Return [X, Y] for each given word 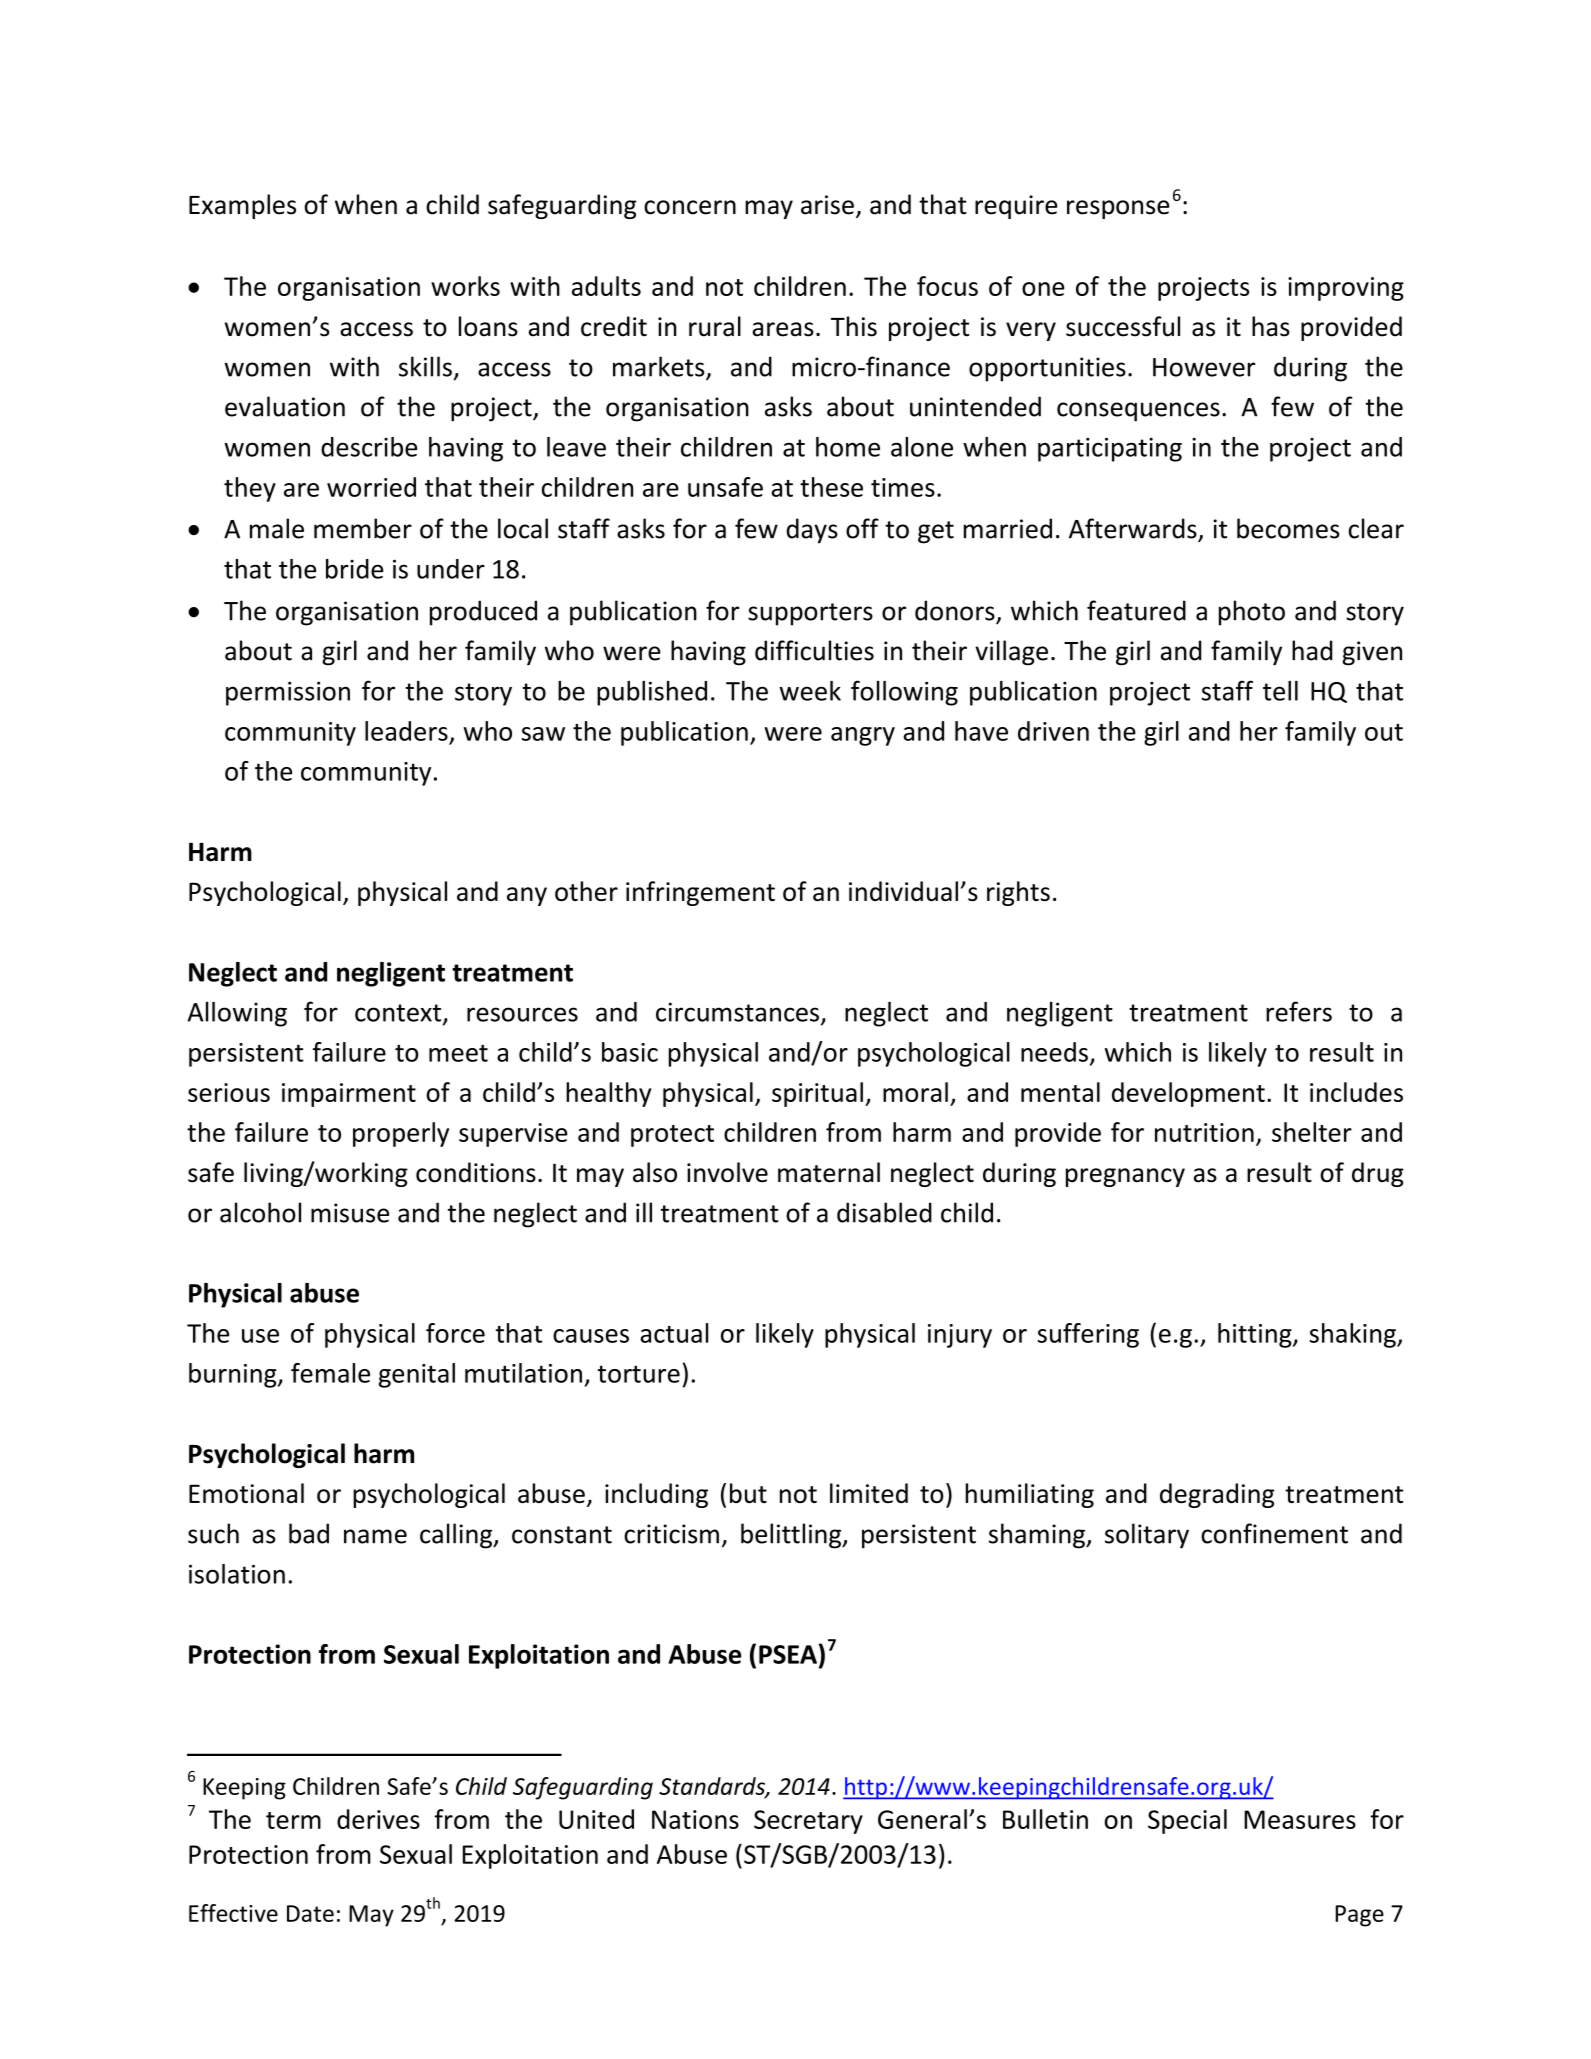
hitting [1256, 1335]
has [1271, 326]
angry [863, 736]
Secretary [808, 1822]
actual [674, 1333]
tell [1280, 691]
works [465, 286]
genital [417, 1375]
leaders [406, 731]
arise [827, 205]
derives [378, 1819]
